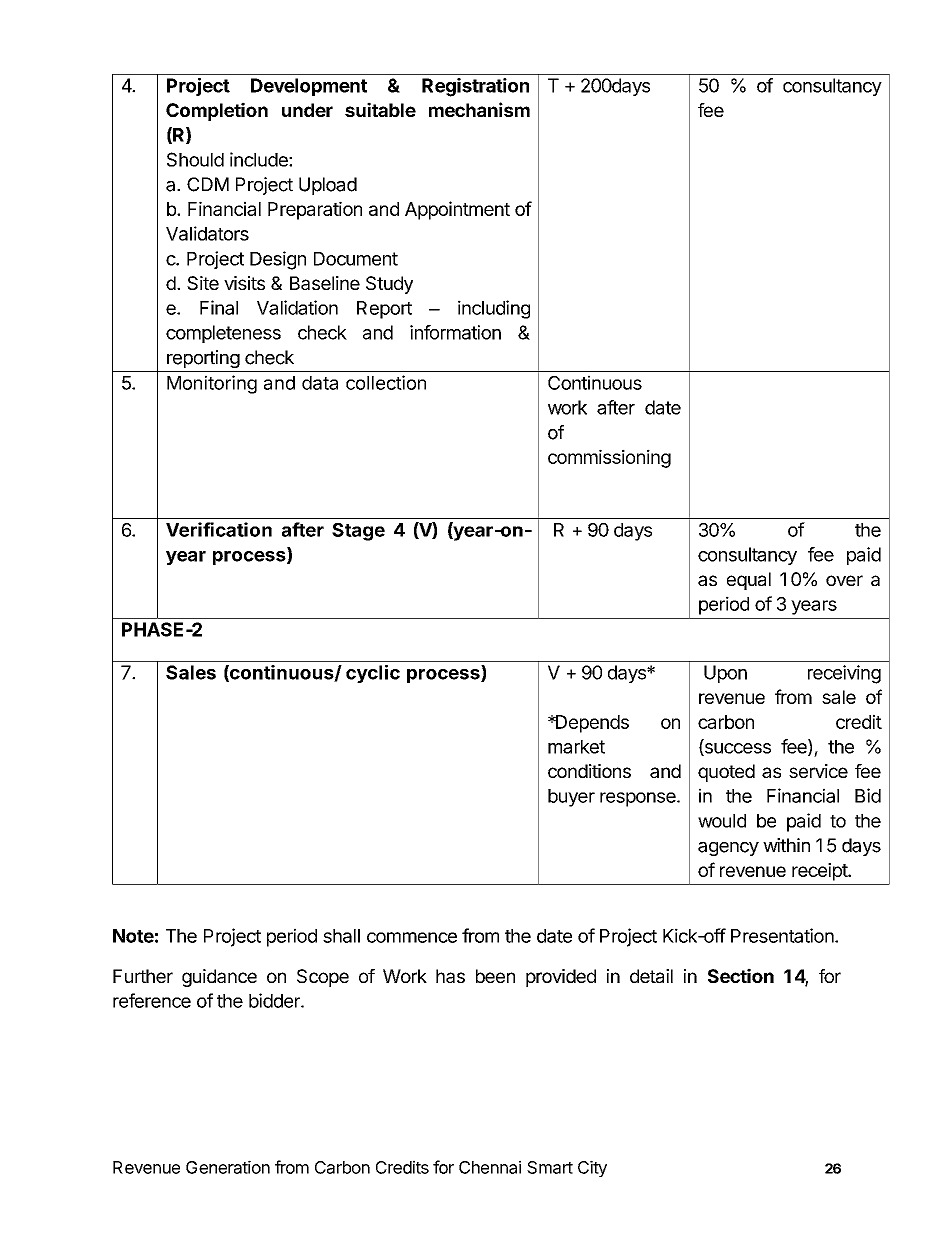  I want to click on Generation, so click(228, 1167).
